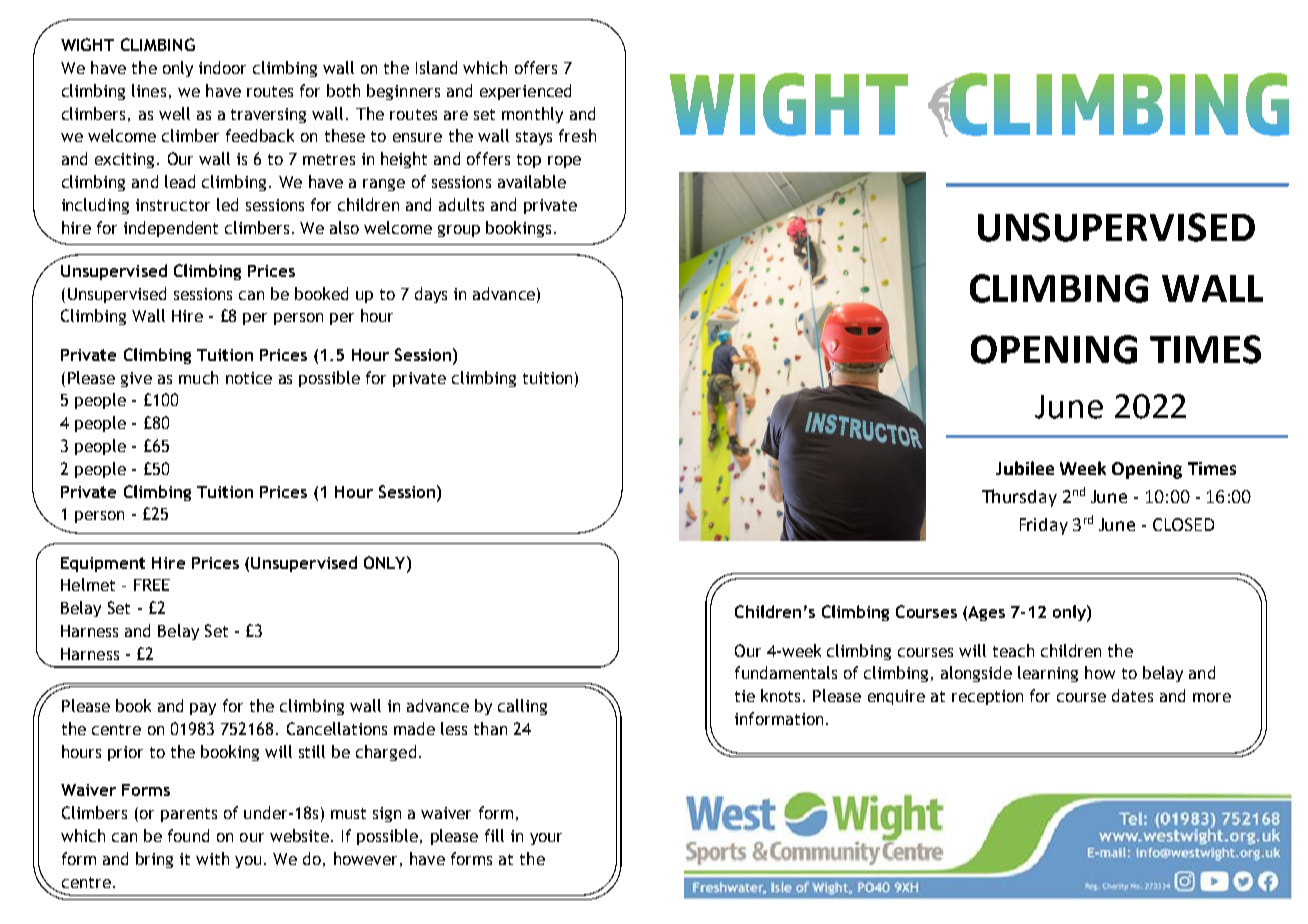 This document has width=1308, height=924. What do you see at coordinates (1044, 526) in the document?
I see `Friday` at bounding box center [1044, 526].
